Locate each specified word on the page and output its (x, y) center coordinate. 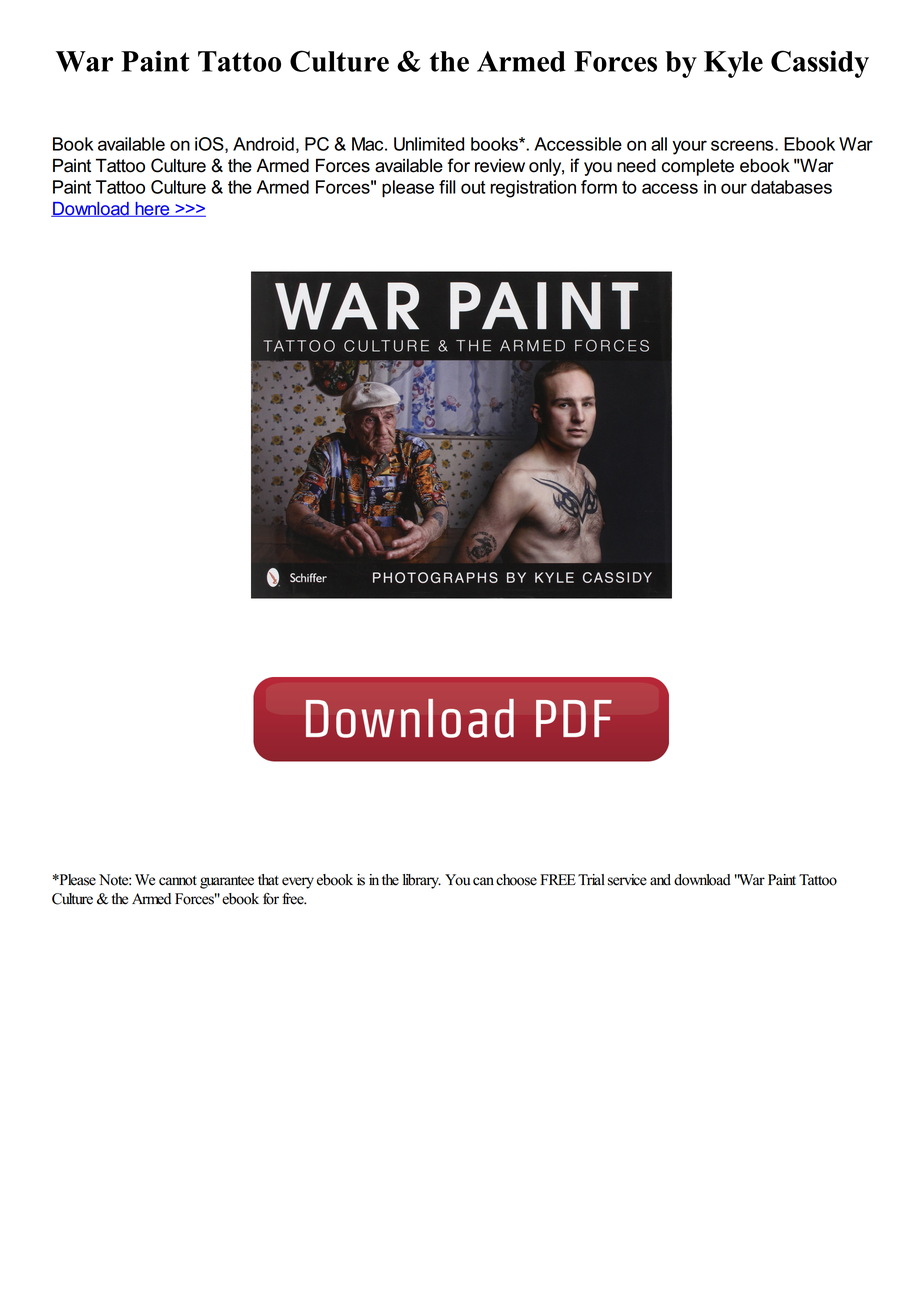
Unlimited (429, 144)
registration (533, 189)
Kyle (733, 64)
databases (791, 187)
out (473, 187)
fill (447, 187)
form (599, 187)
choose (516, 880)
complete (698, 167)
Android (263, 144)
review (500, 166)
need (636, 165)
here (152, 209)
